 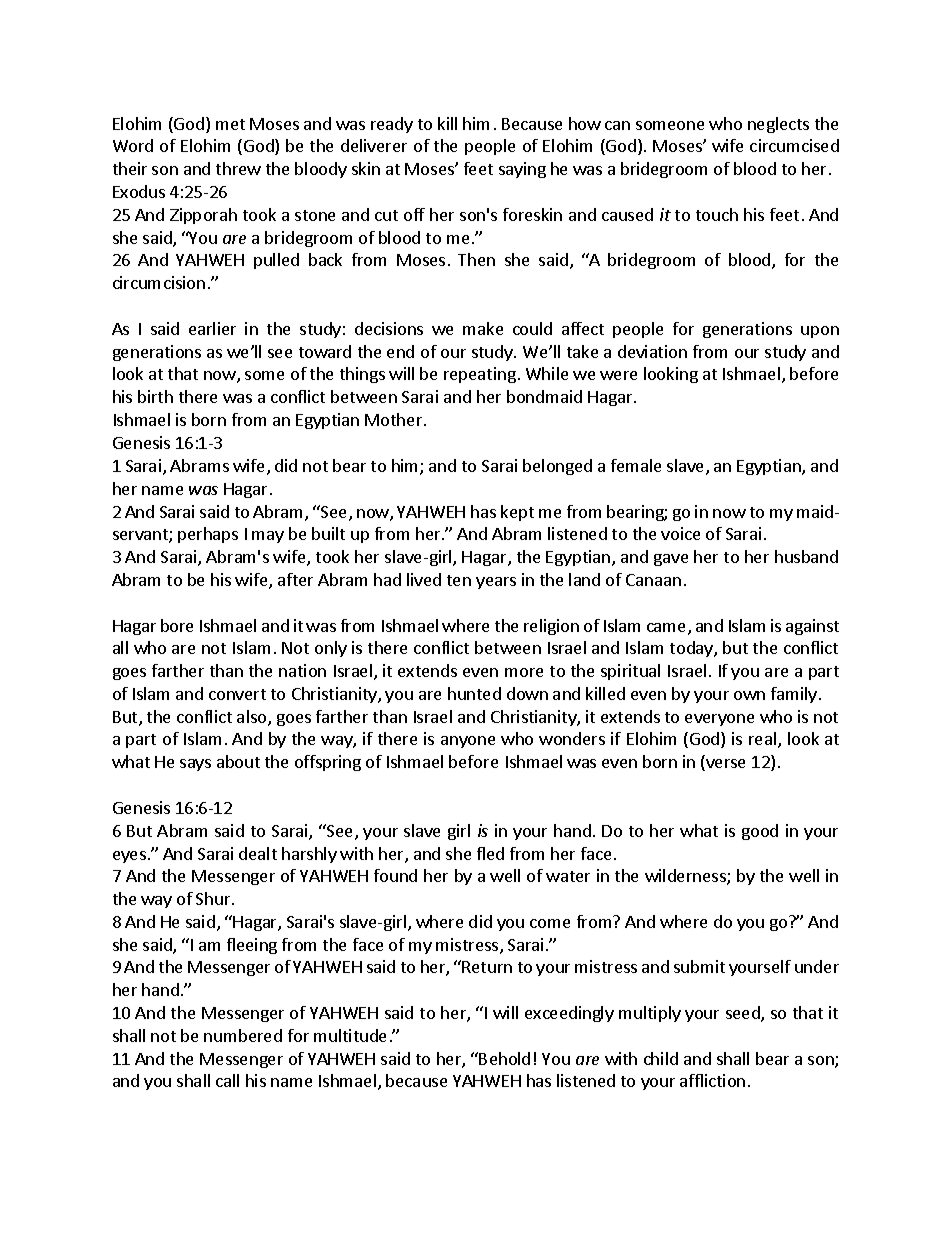 What do you see at coordinates (522, 170) in the screenshot?
I see `saying` at bounding box center [522, 170].
